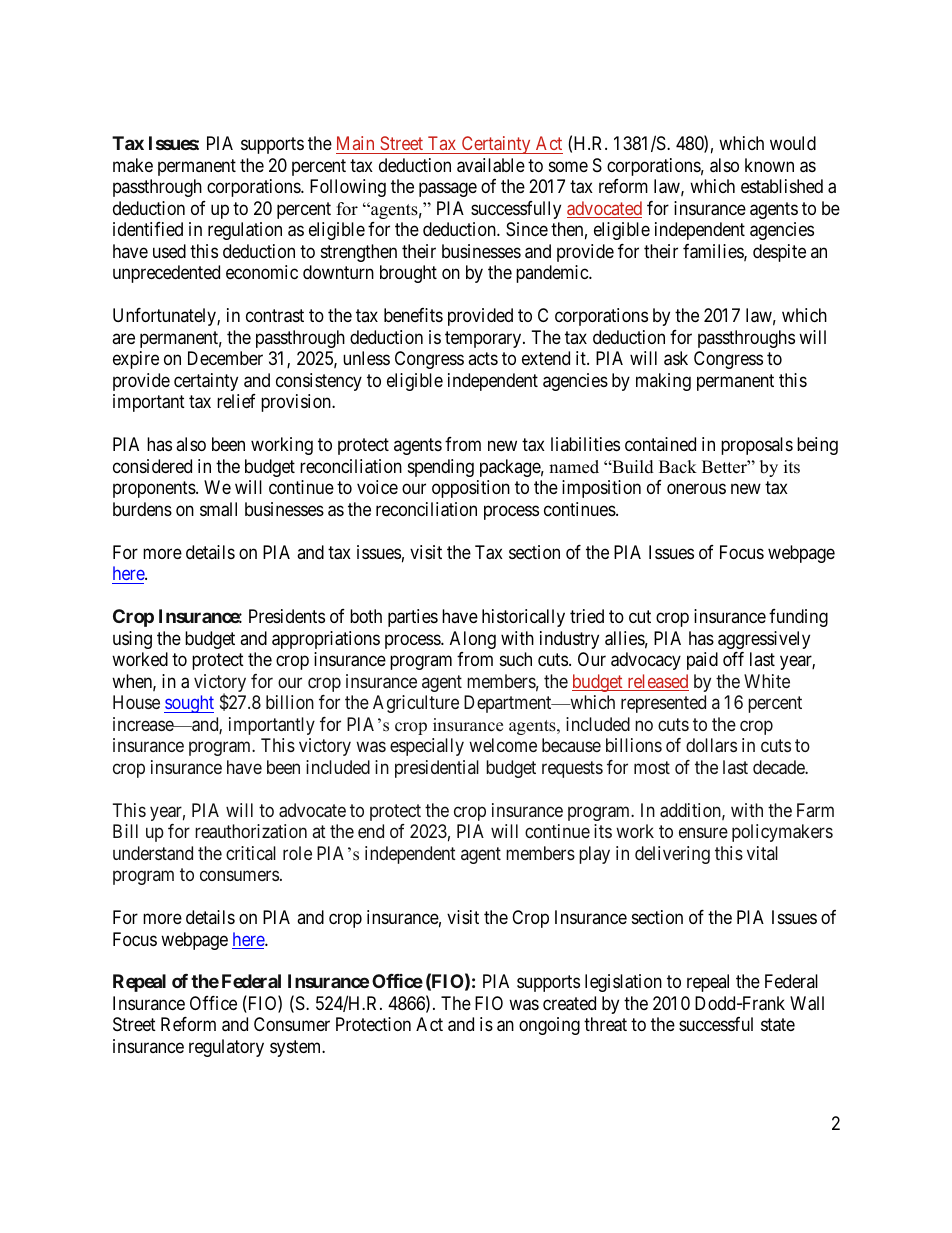  Describe the element at coordinates (226, 1048) in the screenshot. I see `regulatory` at that location.
